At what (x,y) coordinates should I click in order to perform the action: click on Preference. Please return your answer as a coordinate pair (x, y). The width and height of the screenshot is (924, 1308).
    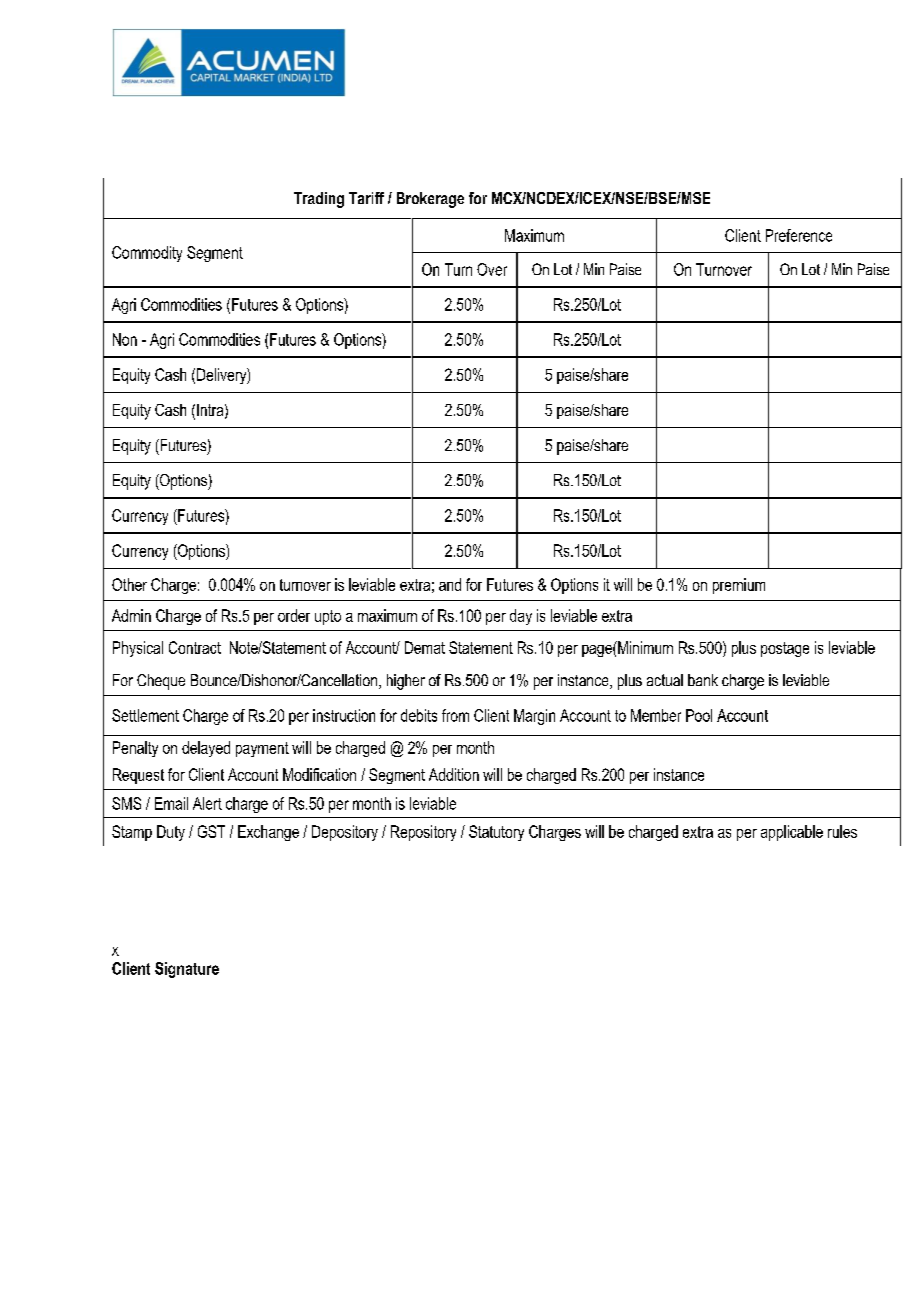
    Looking at the image, I should click on (799, 235).
